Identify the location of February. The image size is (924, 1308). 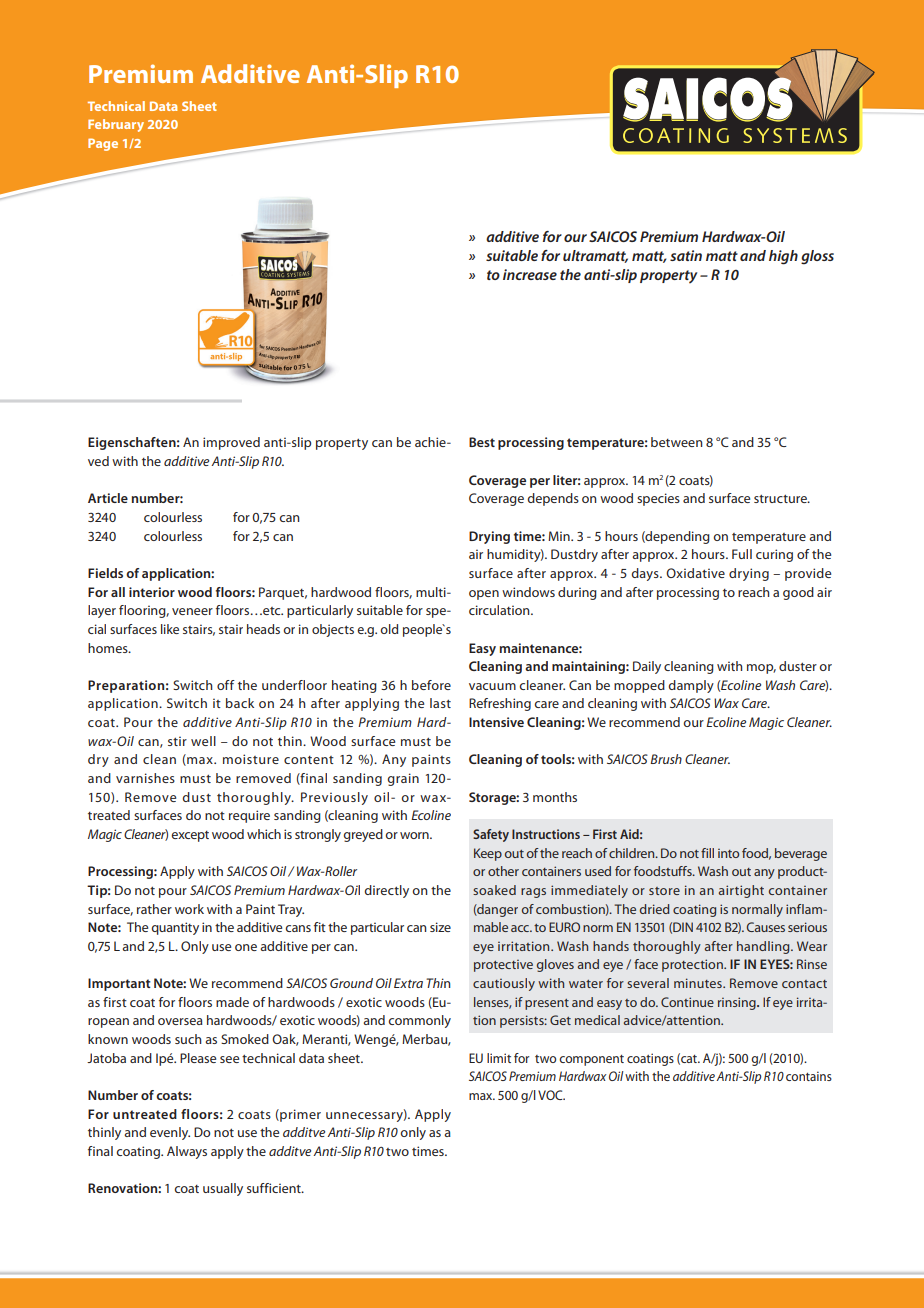
(116, 125).
